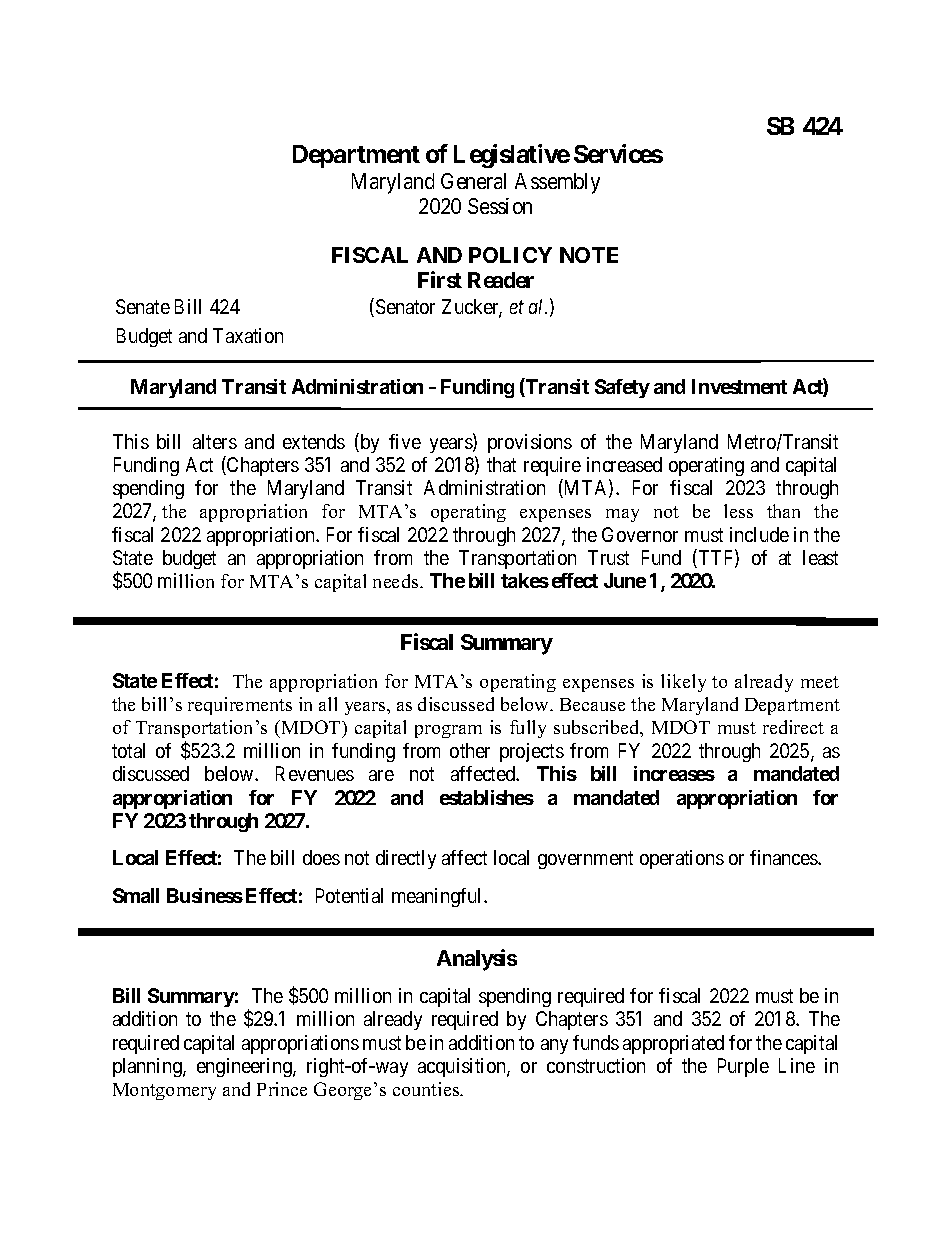 Image resolution: width=952 pixels, height=1233 pixels. What do you see at coordinates (427, 1089) in the screenshot?
I see `counties` at bounding box center [427, 1089].
